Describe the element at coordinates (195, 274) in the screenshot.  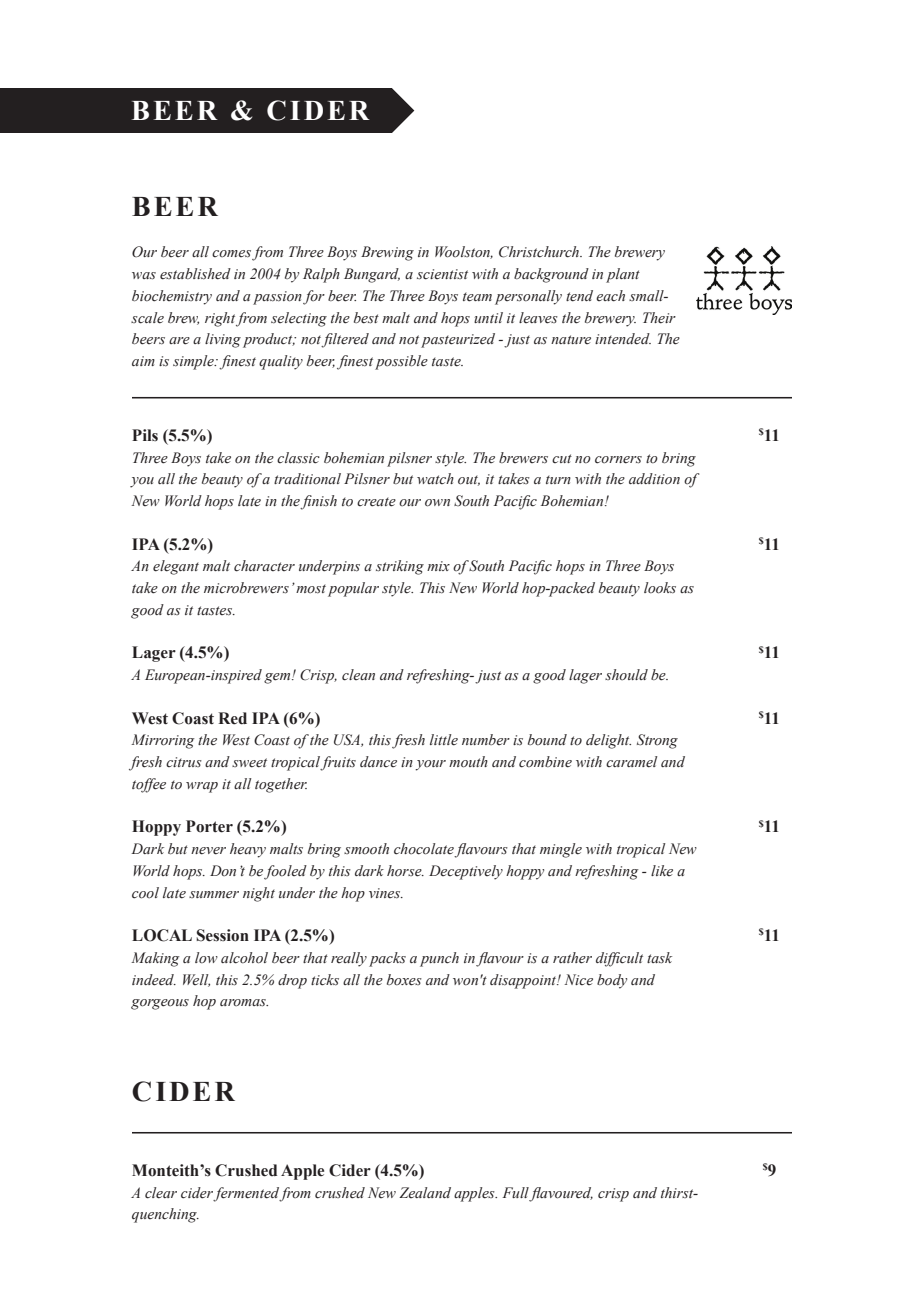
I see `established` at that location.
